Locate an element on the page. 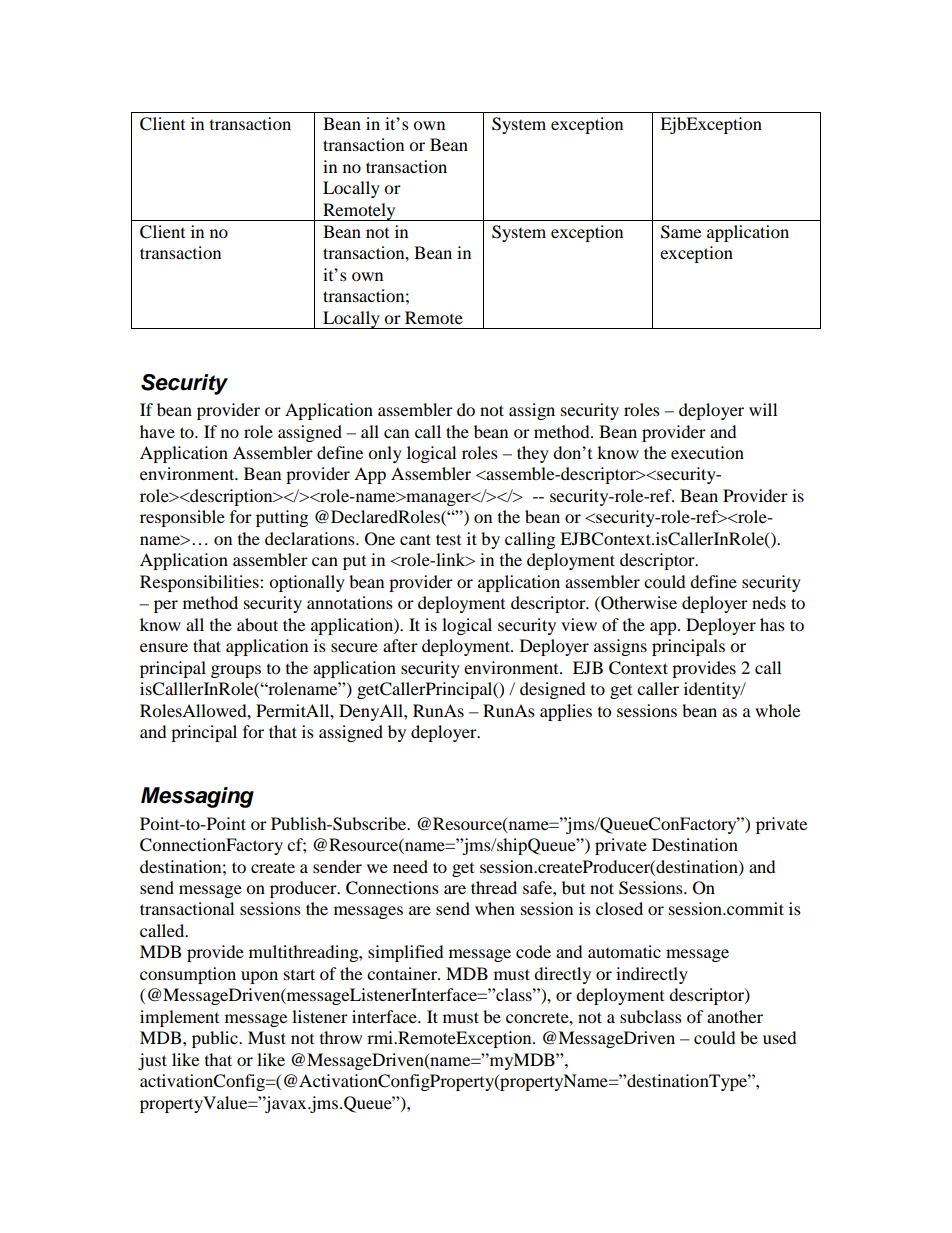 The height and width of the page is (1233, 952). groups is located at coordinates (236, 671).
